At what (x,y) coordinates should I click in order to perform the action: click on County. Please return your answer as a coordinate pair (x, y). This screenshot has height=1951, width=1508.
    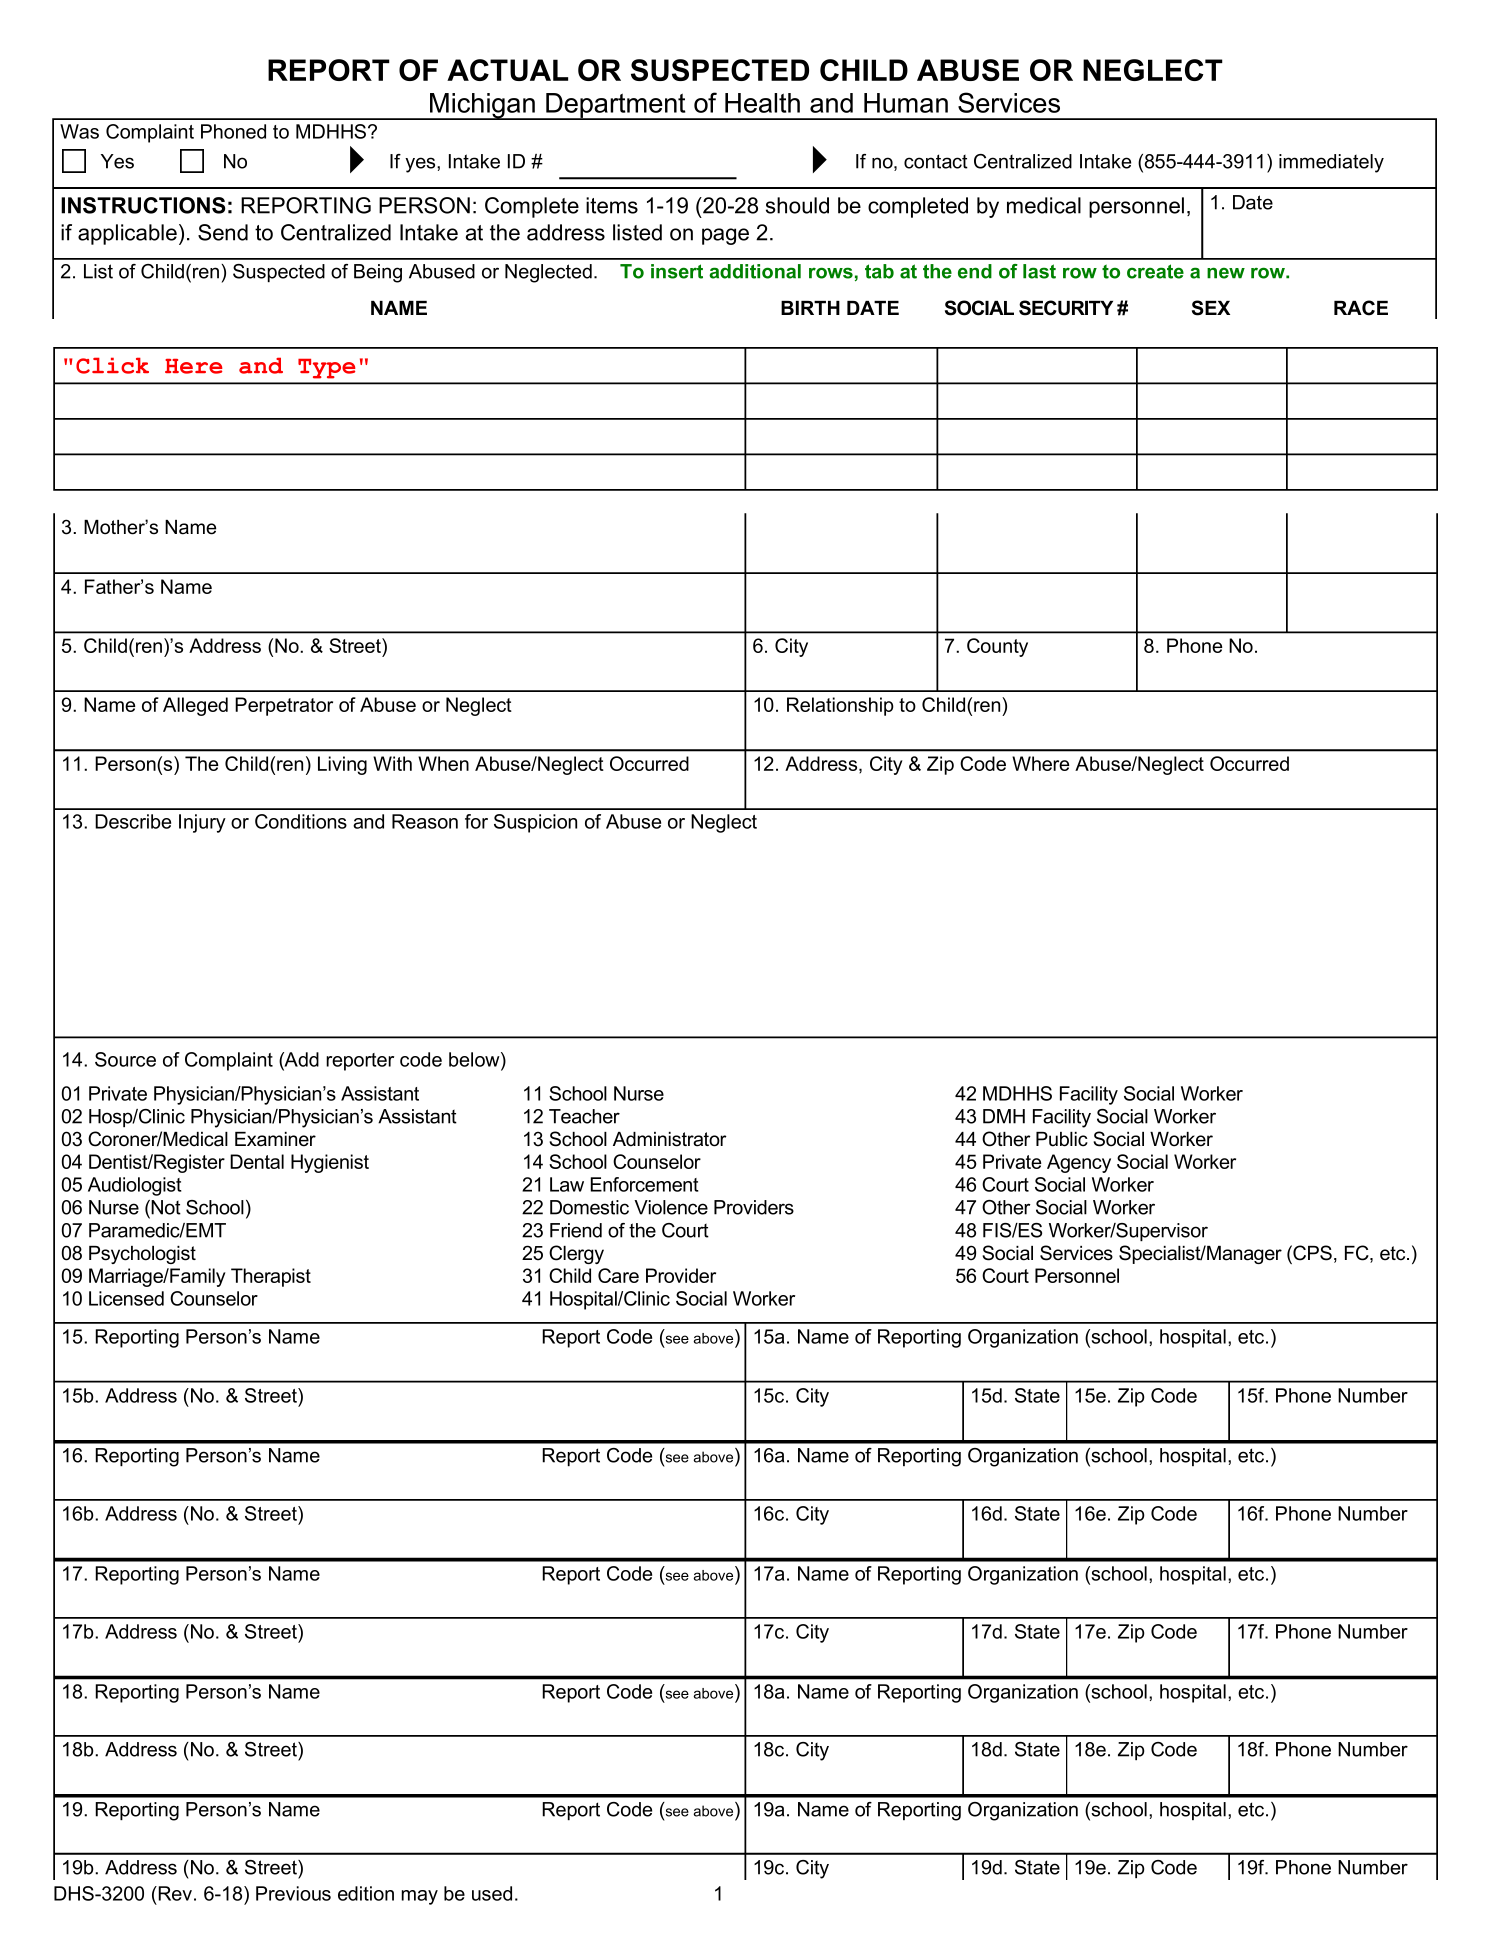
    Looking at the image, I should click on (997, 647).
